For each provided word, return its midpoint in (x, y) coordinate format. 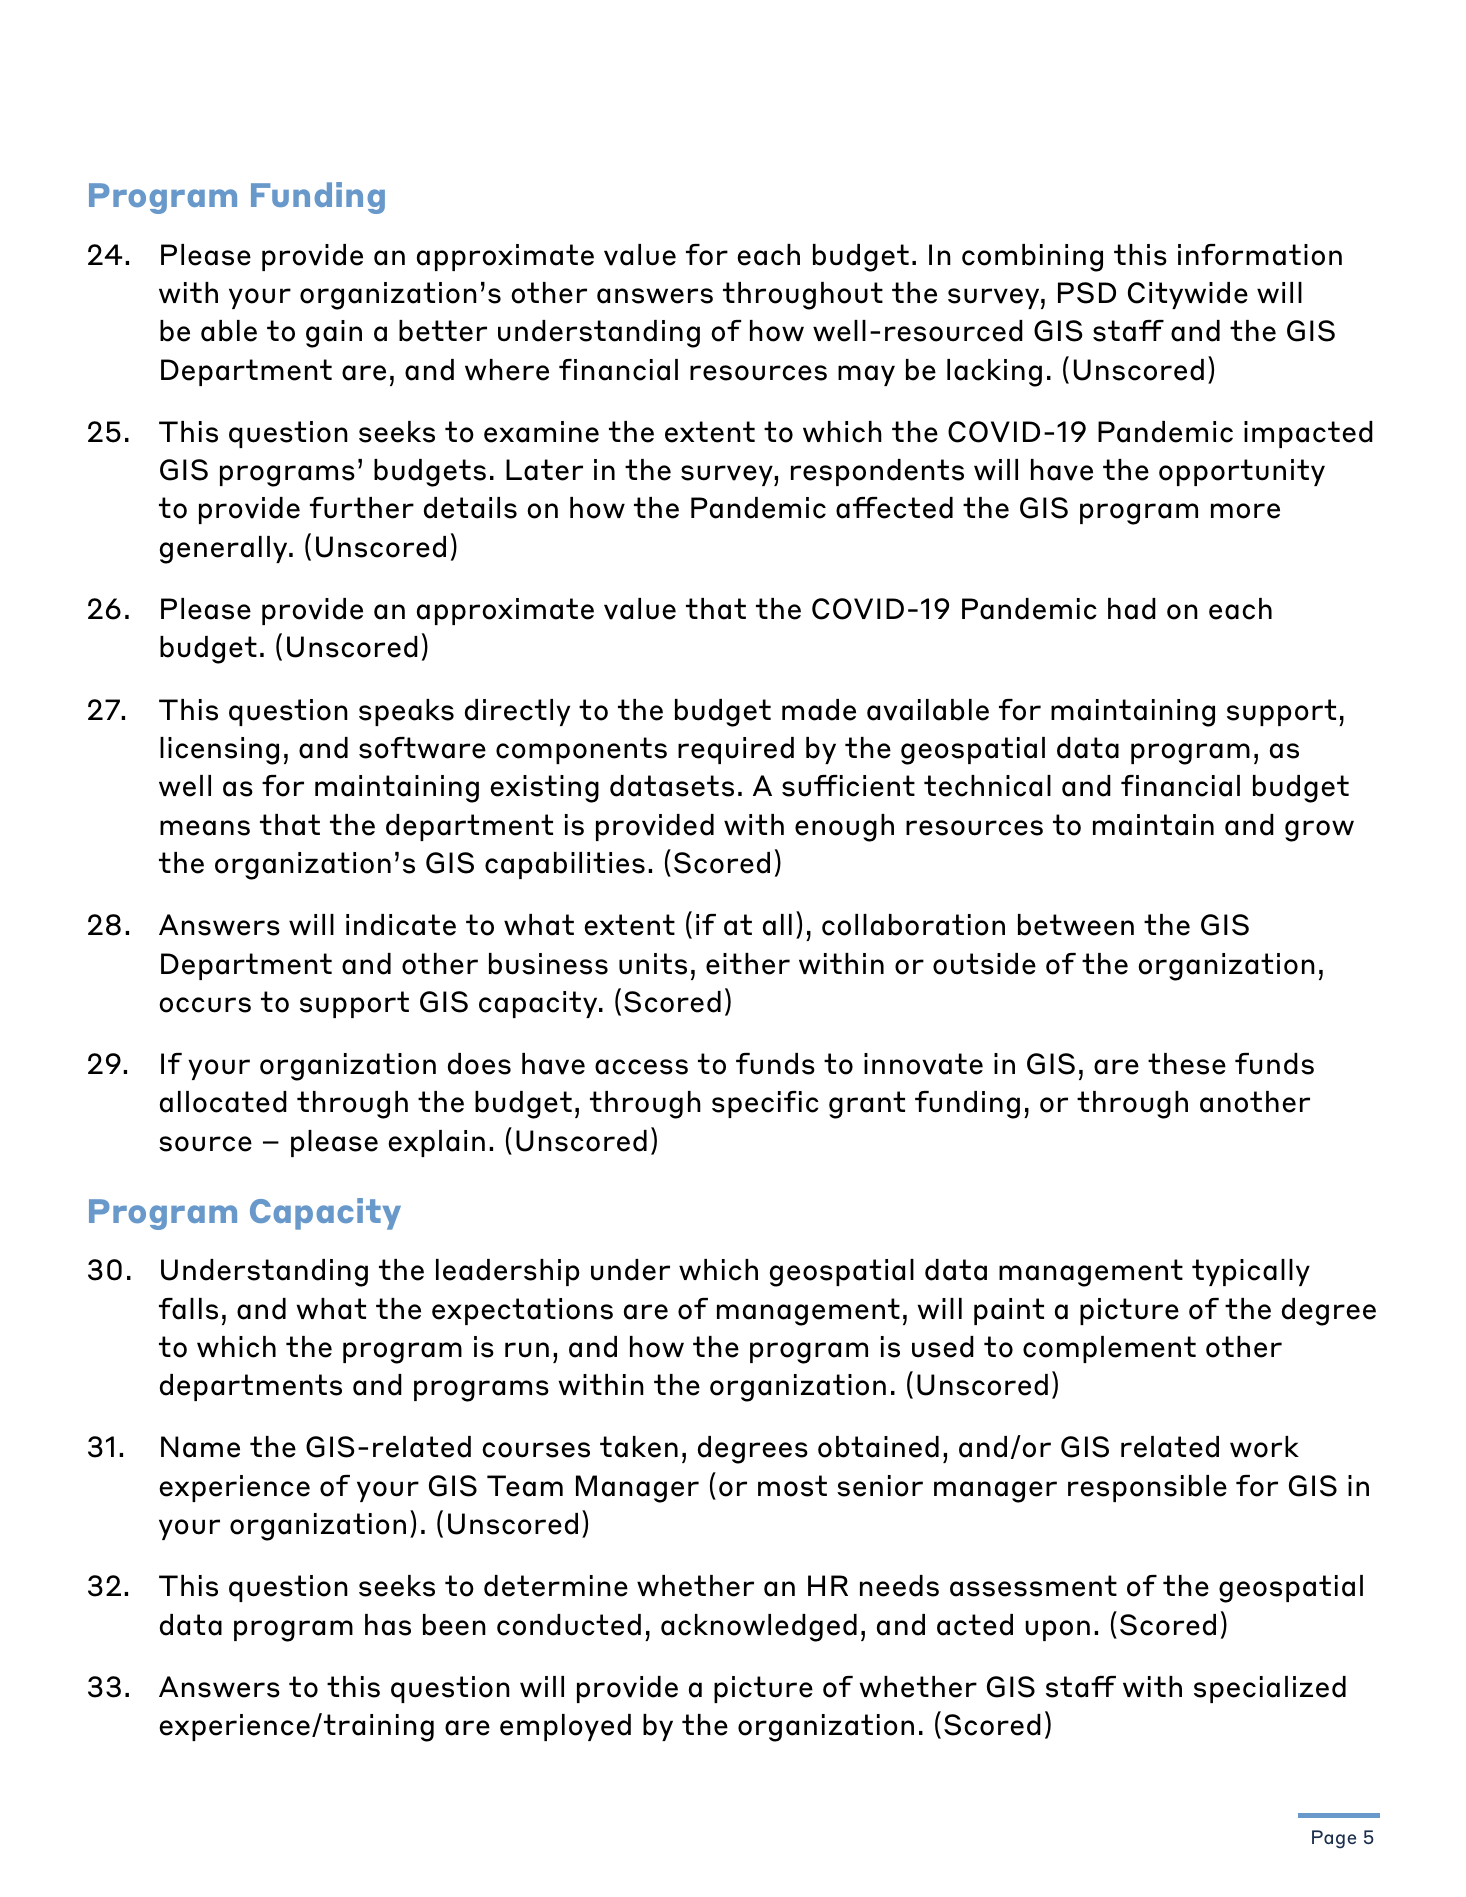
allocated (223, 1102)
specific (765, 1104)
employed (565, 1727)
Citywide (1188, 295)
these (1187, 1064)
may (866, 375)
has (388, 1625)
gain (334, 334)
